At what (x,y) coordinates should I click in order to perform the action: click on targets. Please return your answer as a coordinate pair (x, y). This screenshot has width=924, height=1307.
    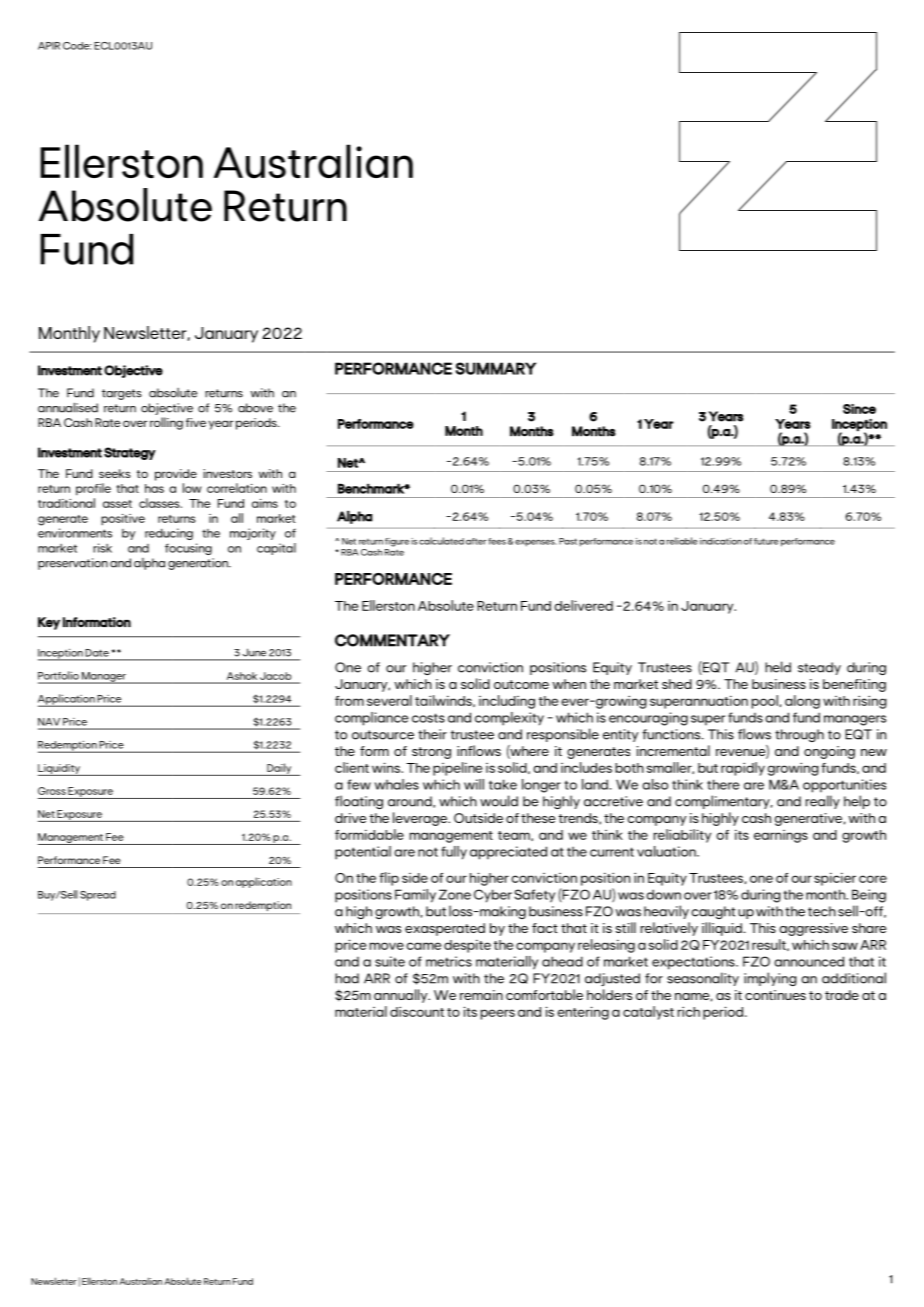
    Looking at the image, I should click on (122, 394).
